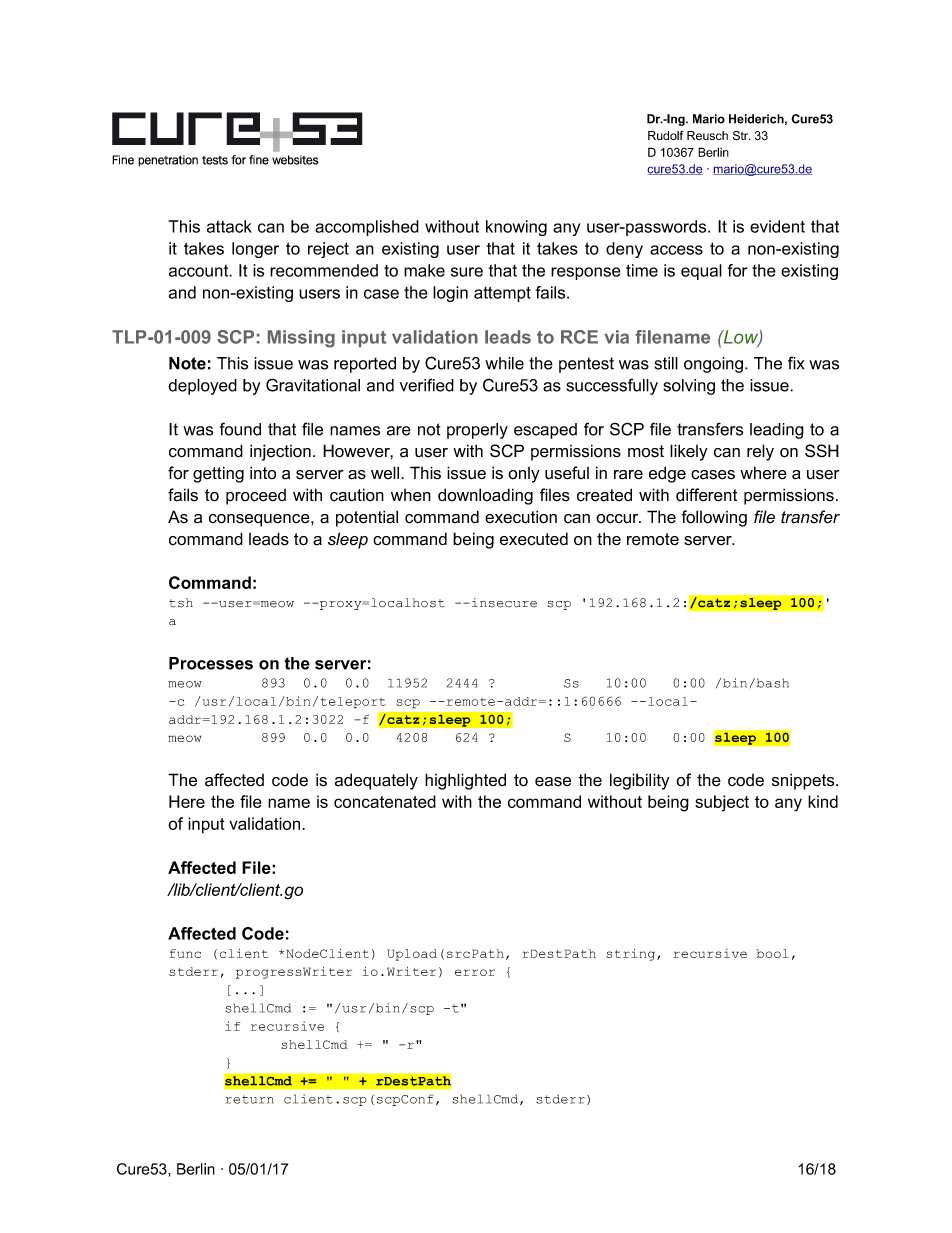 The image size is (952, 1233). I want to click on subject, so click(722, 803).
